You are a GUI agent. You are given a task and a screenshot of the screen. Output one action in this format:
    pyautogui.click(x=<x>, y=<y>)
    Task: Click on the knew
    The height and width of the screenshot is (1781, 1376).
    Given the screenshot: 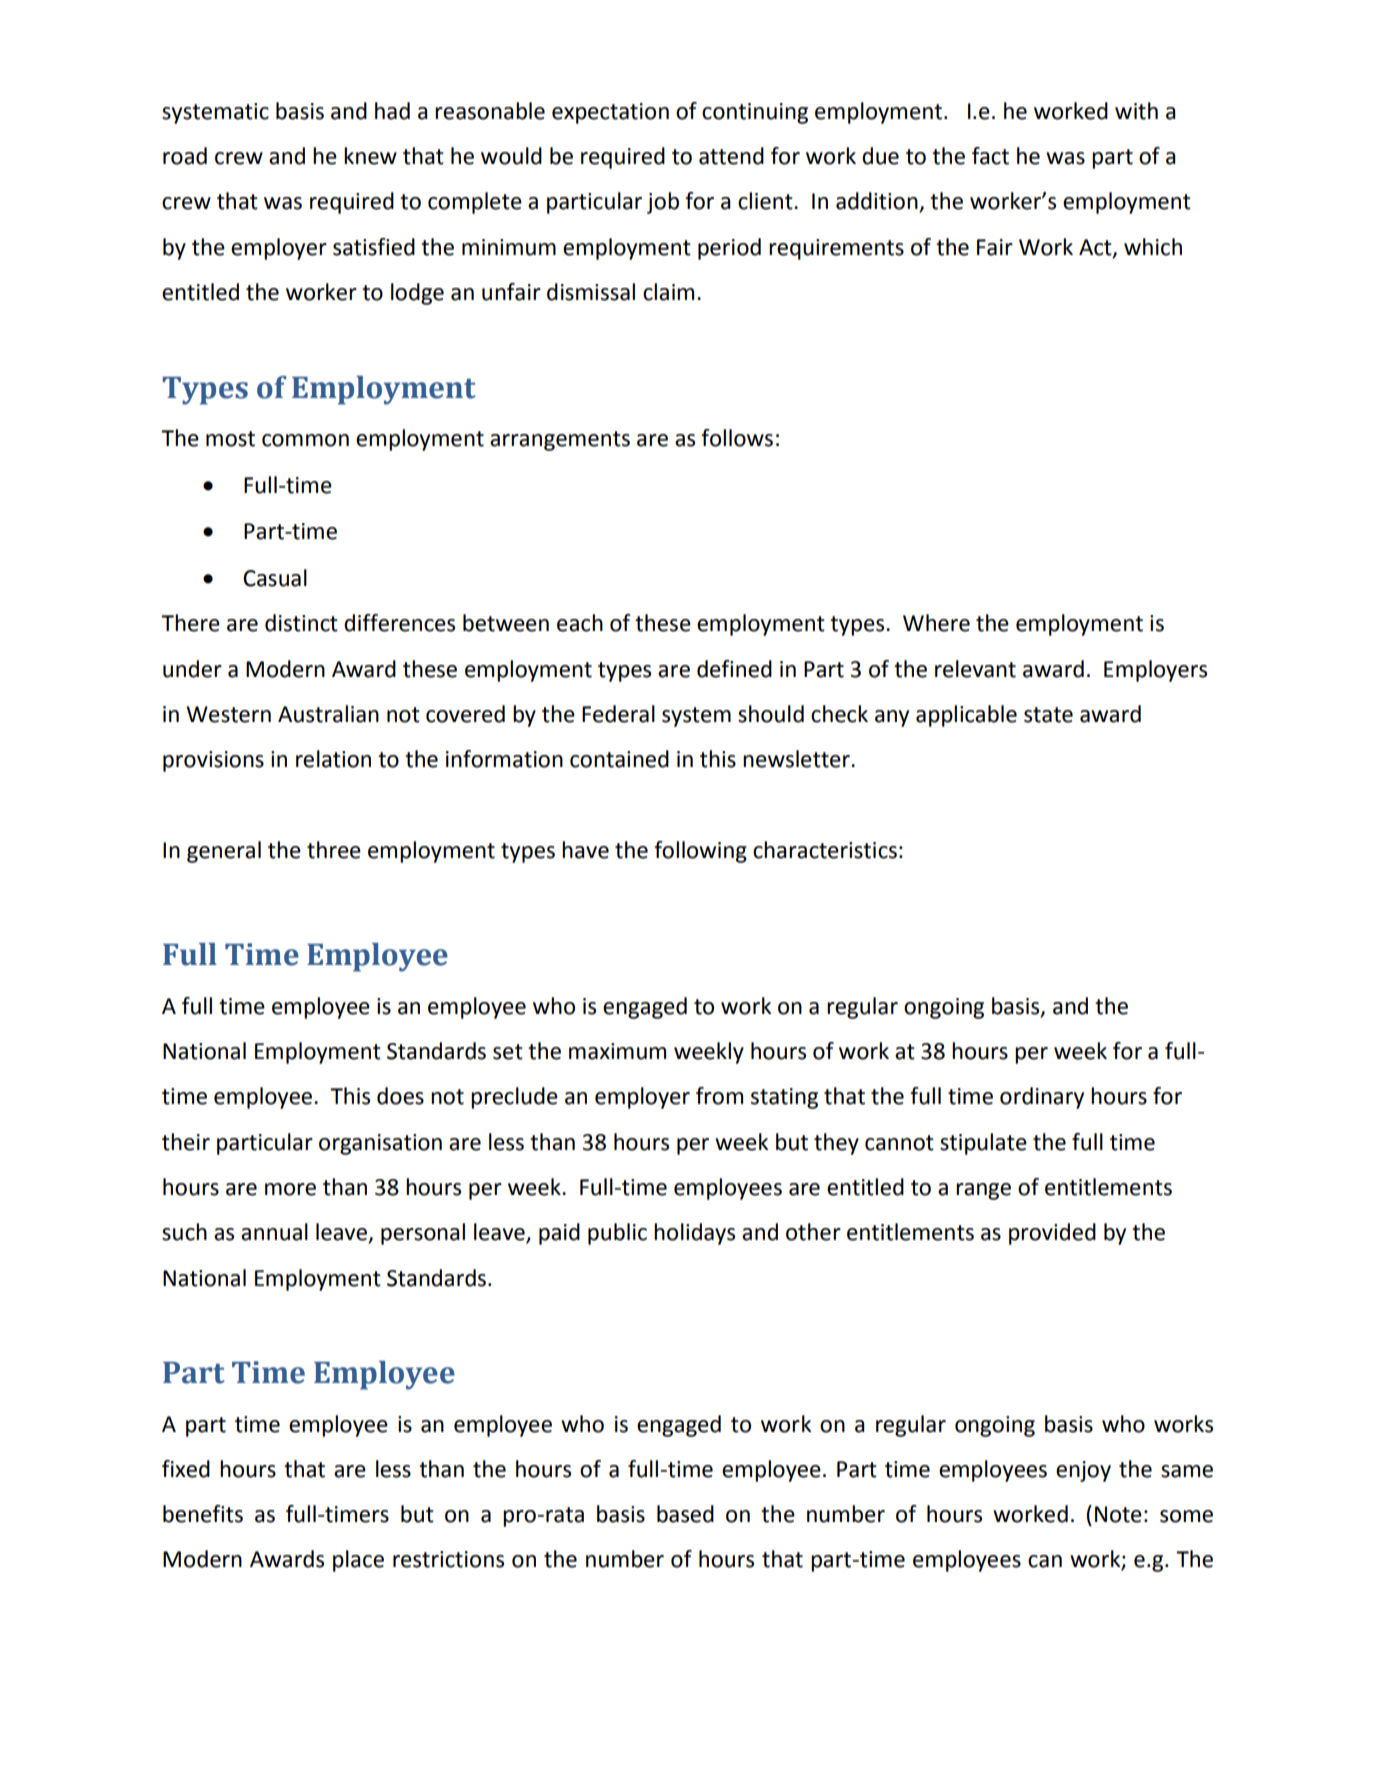 What is the action you would take?
    pyautogui.click(x=370, y=156)
